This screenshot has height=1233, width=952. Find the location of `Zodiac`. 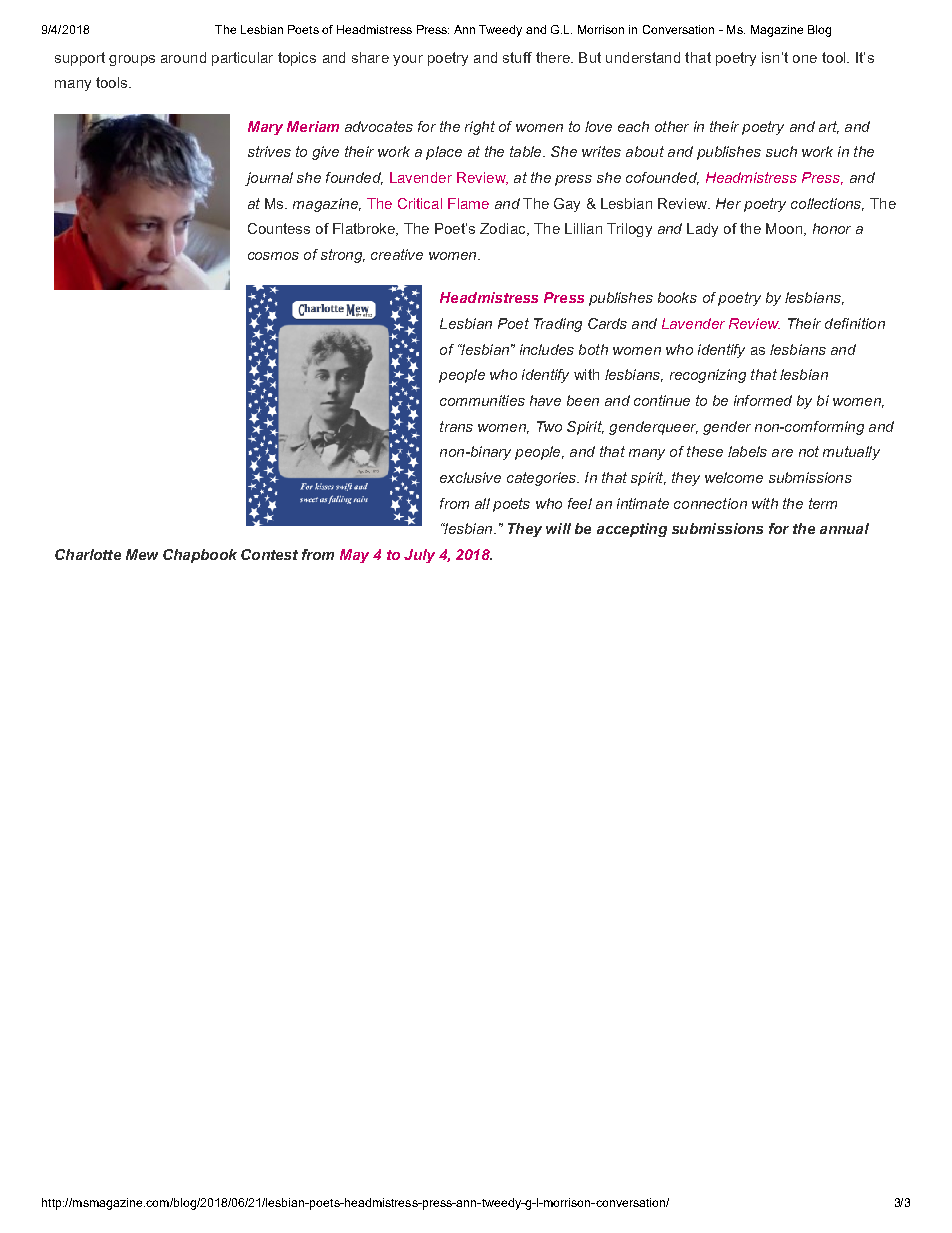

Zodiac is located at coordinates (504, 229).
